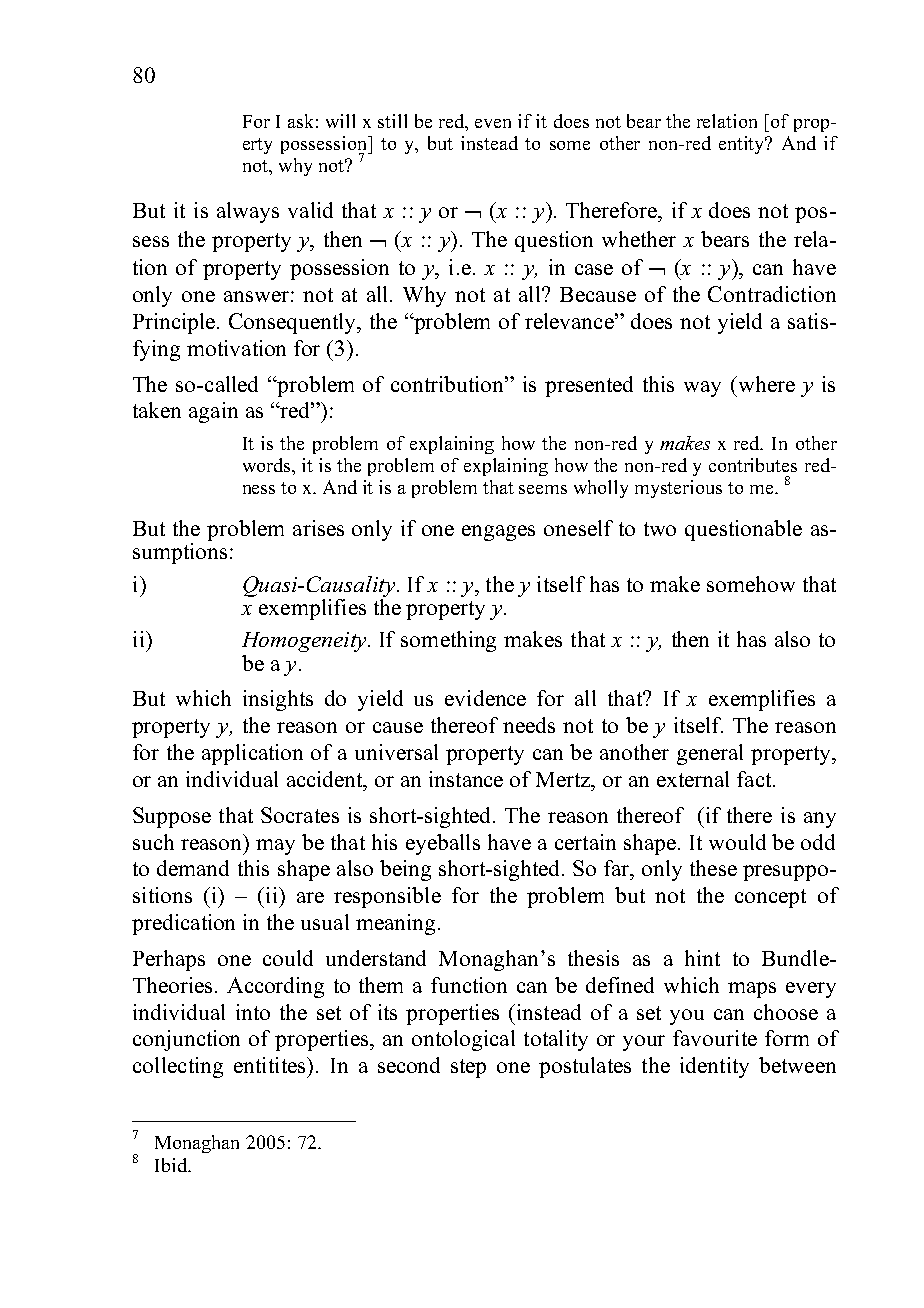  Describe the element at coordinates (443, 844) in the screenshot. I see `eyeballs` at that location.
